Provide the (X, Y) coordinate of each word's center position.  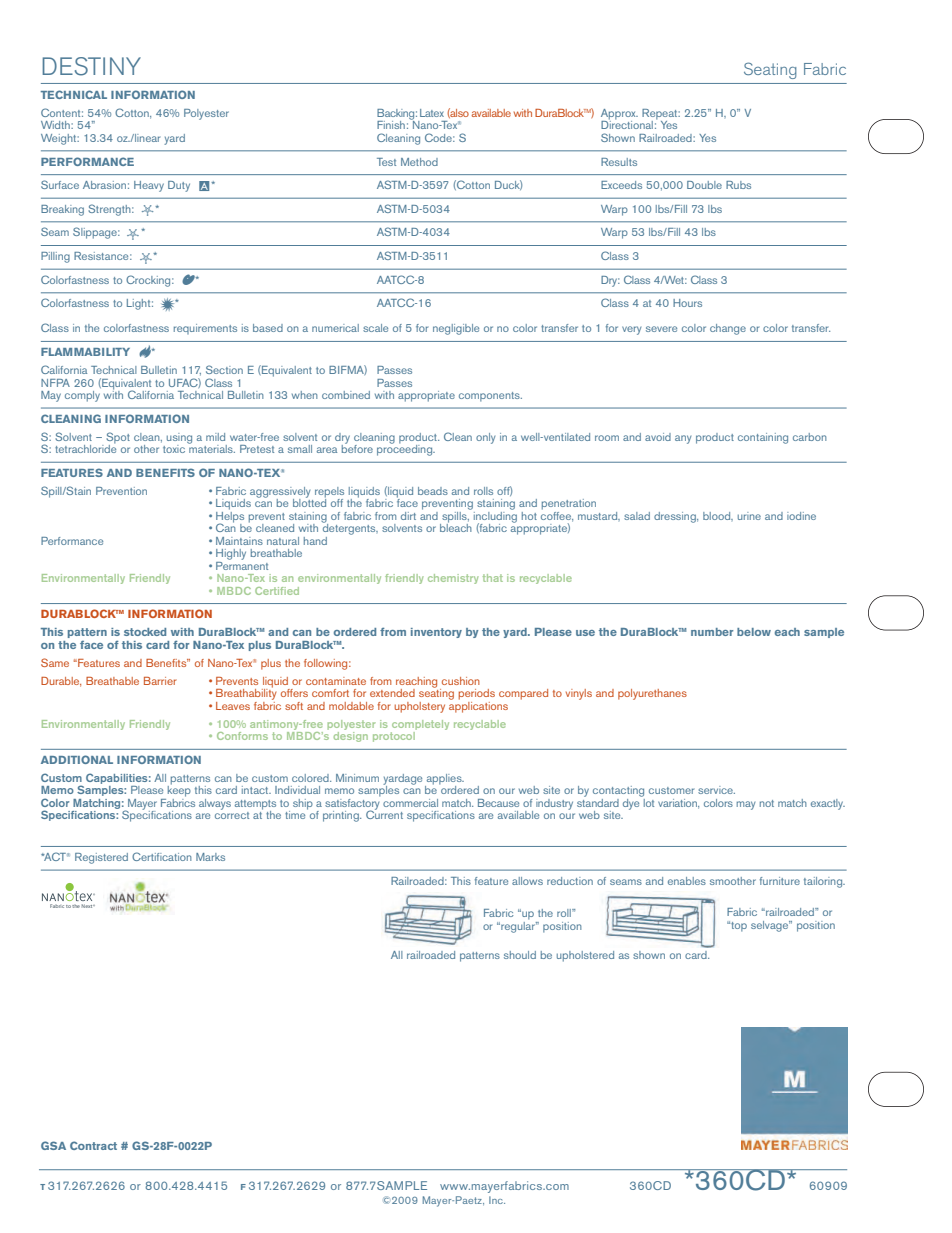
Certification (162, 856)
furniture (780, 881)
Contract (93, 1145)
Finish (391, 125)
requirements (205, 329)
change (728, 329)
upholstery (419, 707)
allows (527, 881)
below (754, 632)
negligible (456, 329)
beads (433, 491)
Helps (230, 517)
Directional (627, 124)
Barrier (160, 681)
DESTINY (91, 66)
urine (749, 516)
